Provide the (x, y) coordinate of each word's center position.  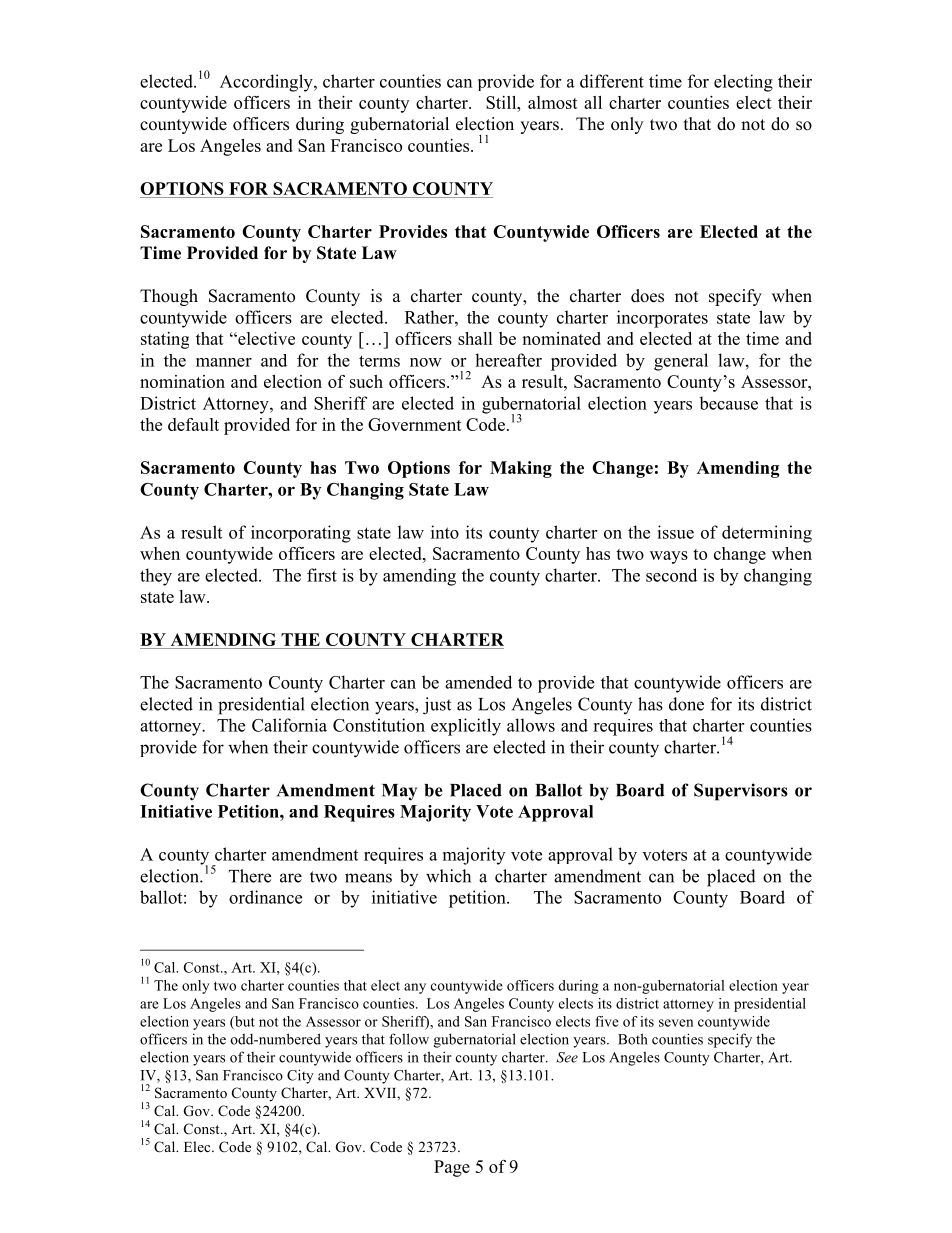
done (686, 704)
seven (676, 1023)
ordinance (265, 897)
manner (224, 362)
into (445, 532)
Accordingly (267, 83)
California (289, 725)
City (300, 1076)
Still (502, 102)
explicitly (466, 727)
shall (475, 338)
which (448, 876)
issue (675, 532)
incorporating (301, 534)
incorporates (662, 319)
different (612, 81)
